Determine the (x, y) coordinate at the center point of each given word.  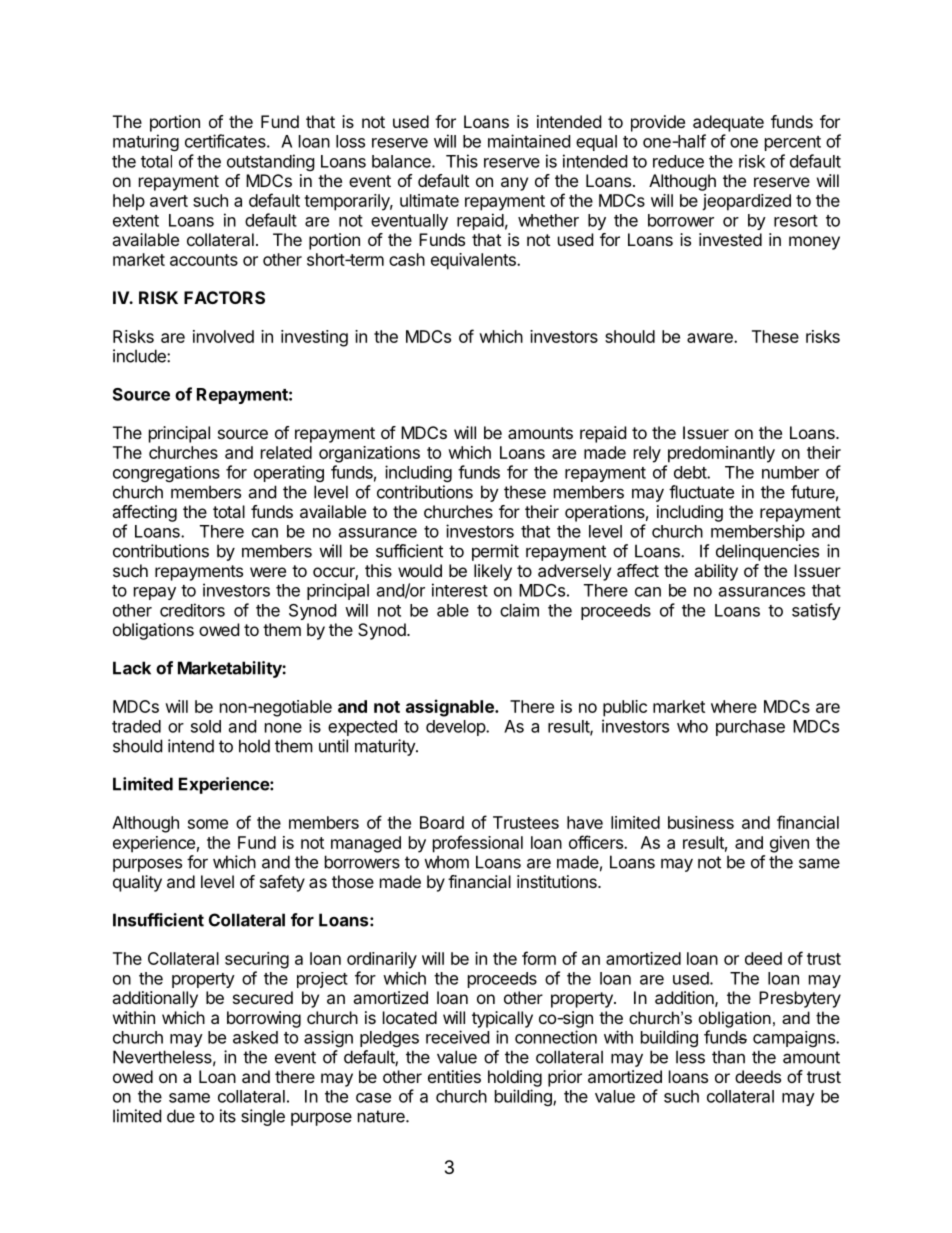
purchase (750, 728)
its (228, 1116)
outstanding (271, 162)
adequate (728, 123)
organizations (369, 454)
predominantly (721, 454)
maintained (529, 141)
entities (454, 1076)
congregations (166, 474)
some (208, 824)
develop (456, 728)
